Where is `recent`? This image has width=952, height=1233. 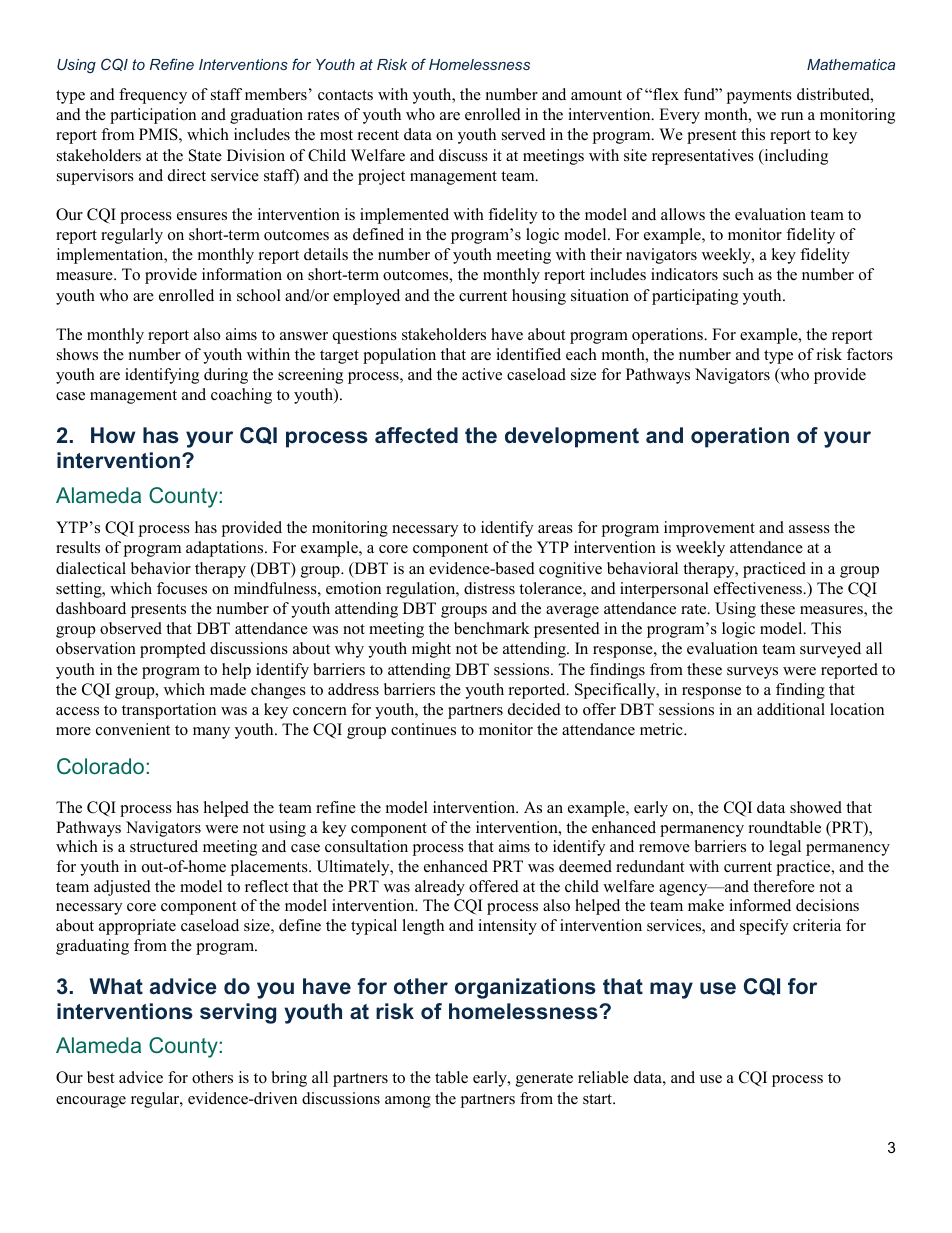
recent is located at coordinates (378, 135).
